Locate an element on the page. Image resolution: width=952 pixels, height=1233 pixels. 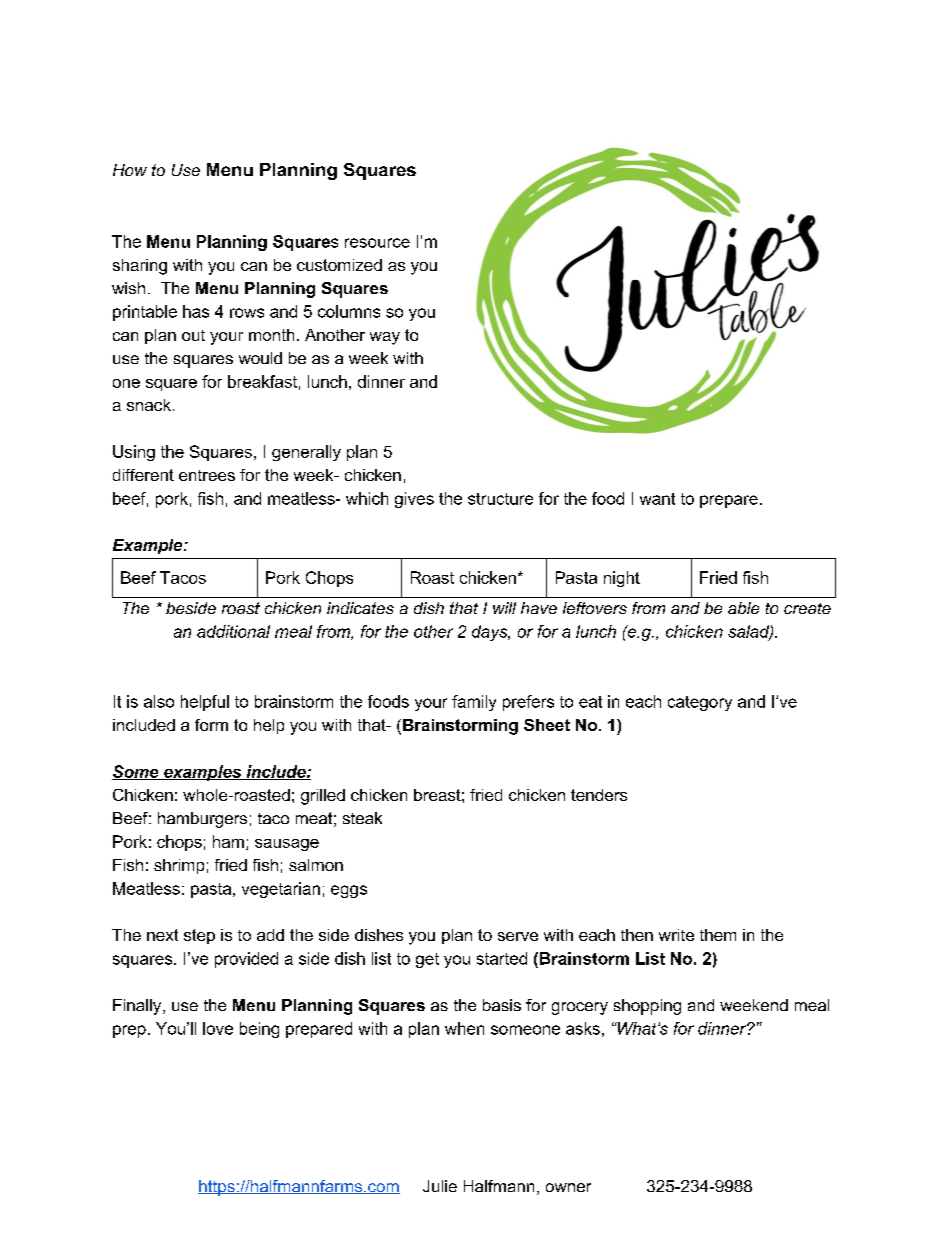
create is located at coordinates (807, 608).
